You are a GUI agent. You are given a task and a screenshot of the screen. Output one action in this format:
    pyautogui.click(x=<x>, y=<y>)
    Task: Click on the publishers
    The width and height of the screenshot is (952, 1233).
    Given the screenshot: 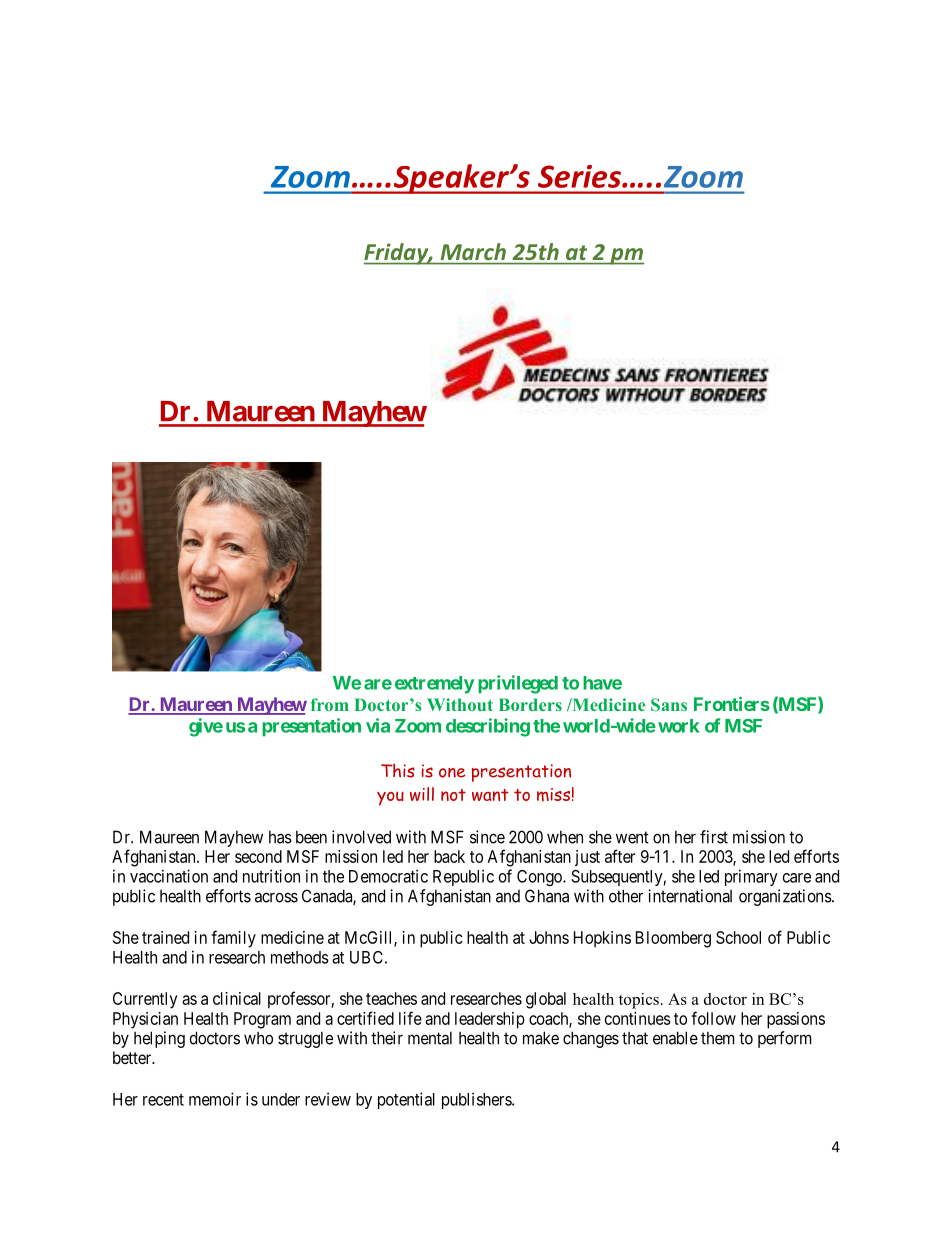 What is the action you would take?
    pyautogui.click(x=477, y=1100)
